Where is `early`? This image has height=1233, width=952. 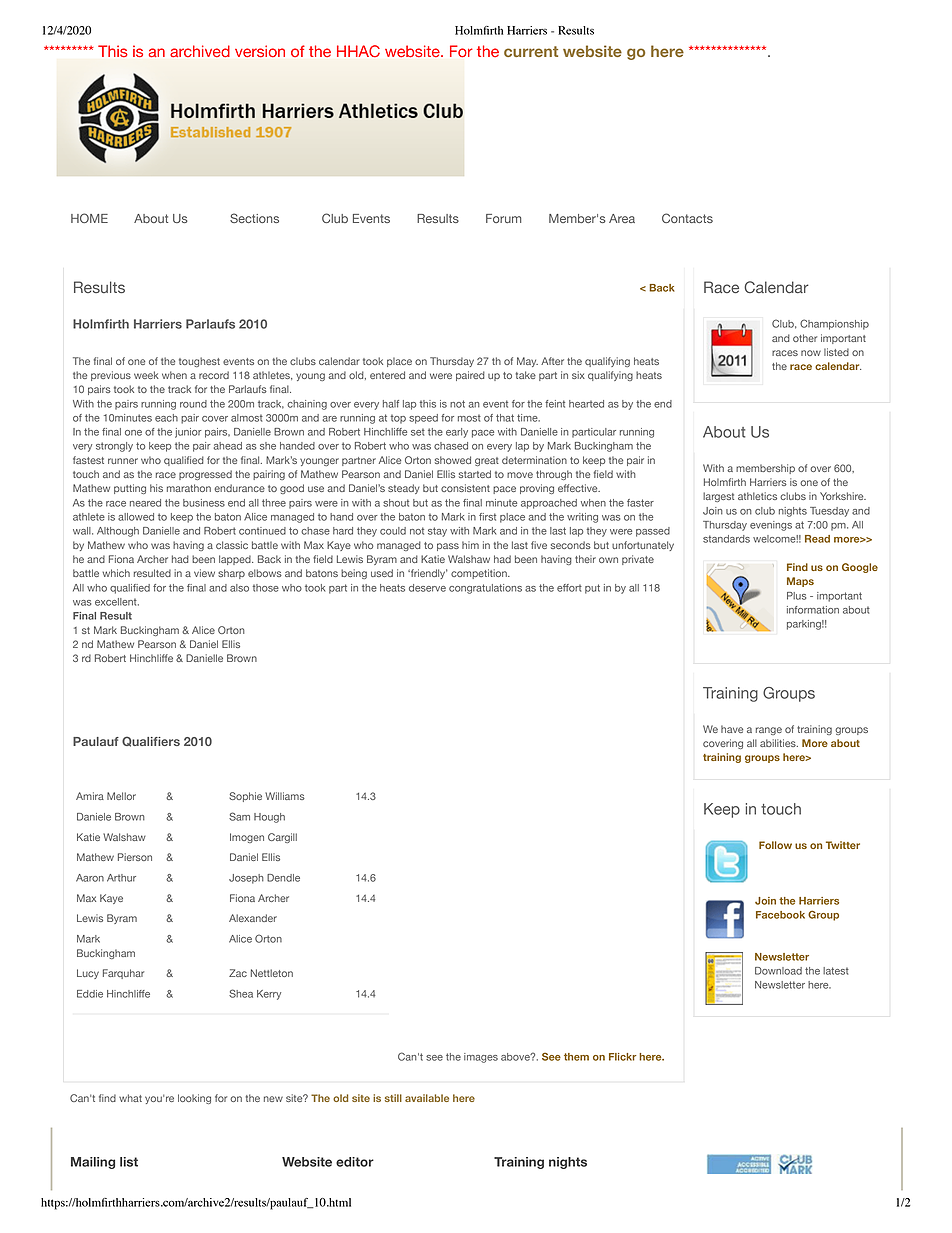
early is located at coordinates (457, 433).
